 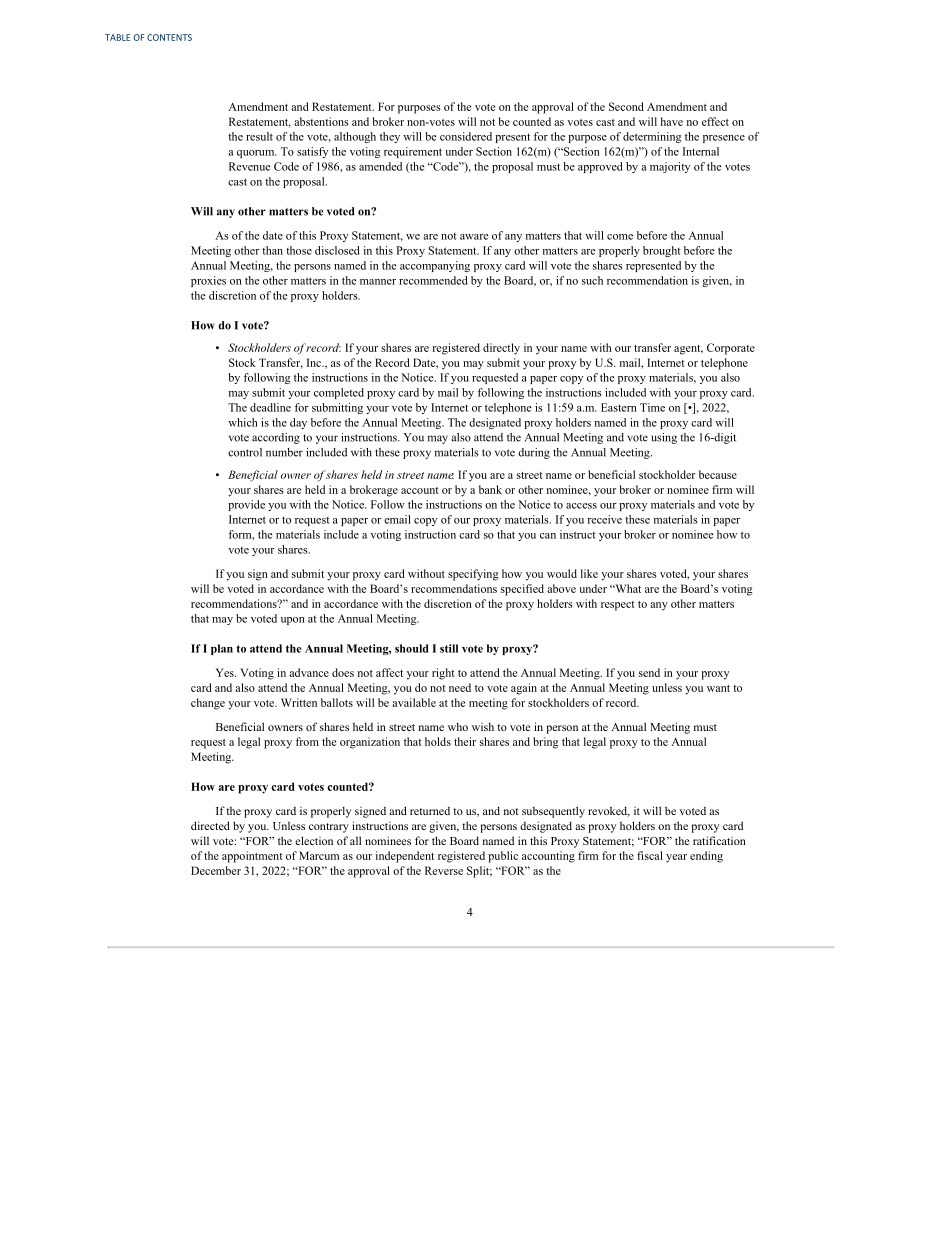 What do you see at coordinates (390, 137) in the document?
I see `they` at bounding box center [390, 137].
